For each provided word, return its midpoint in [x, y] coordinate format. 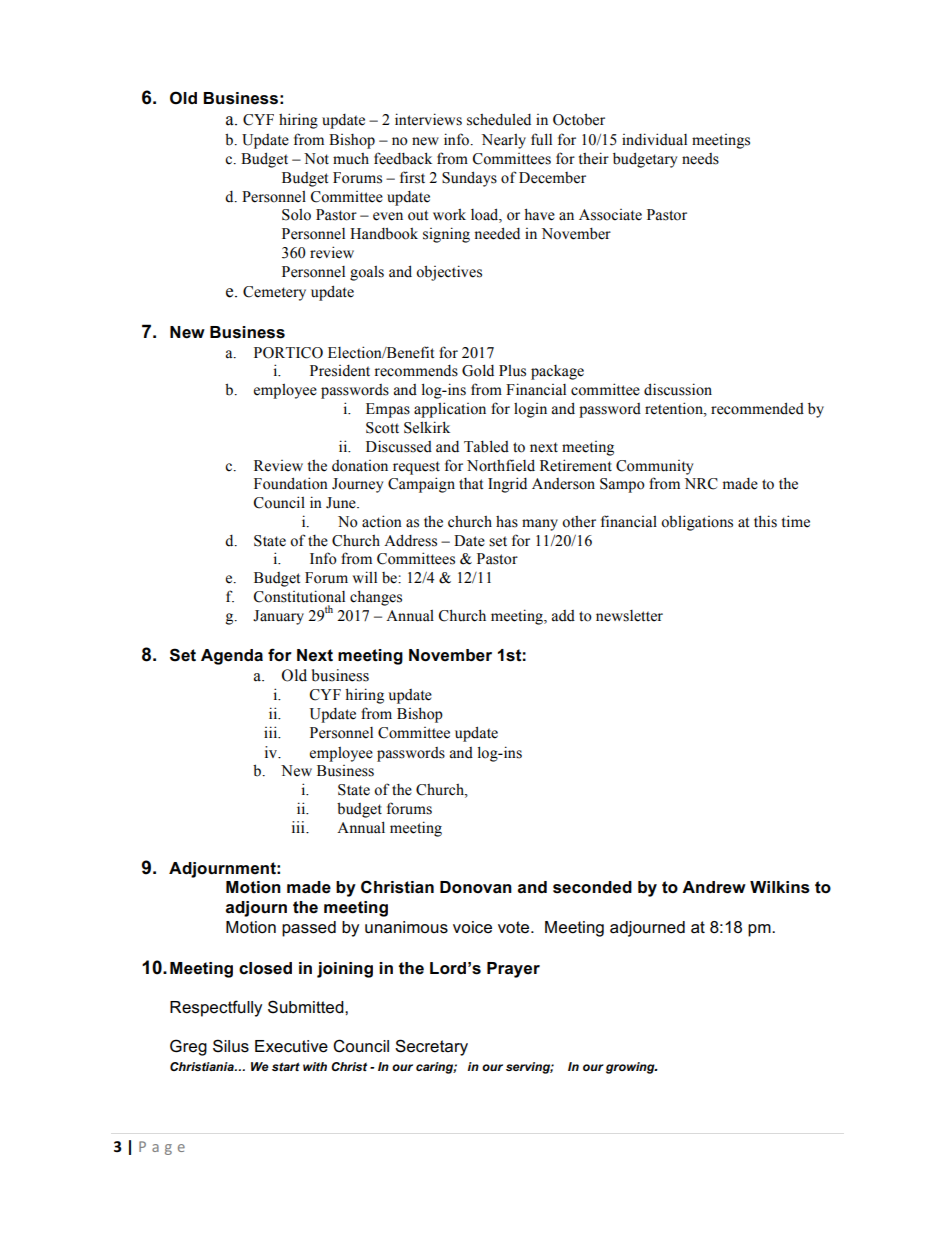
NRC [701, 484]
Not [316, 159]
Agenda [232, 657]
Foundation [291, 483]
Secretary [431, 1047]
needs [700, 159]
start [286, 1066]
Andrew [714, 887]
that [471, 483]
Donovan [476, 887]
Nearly [504, 141]
